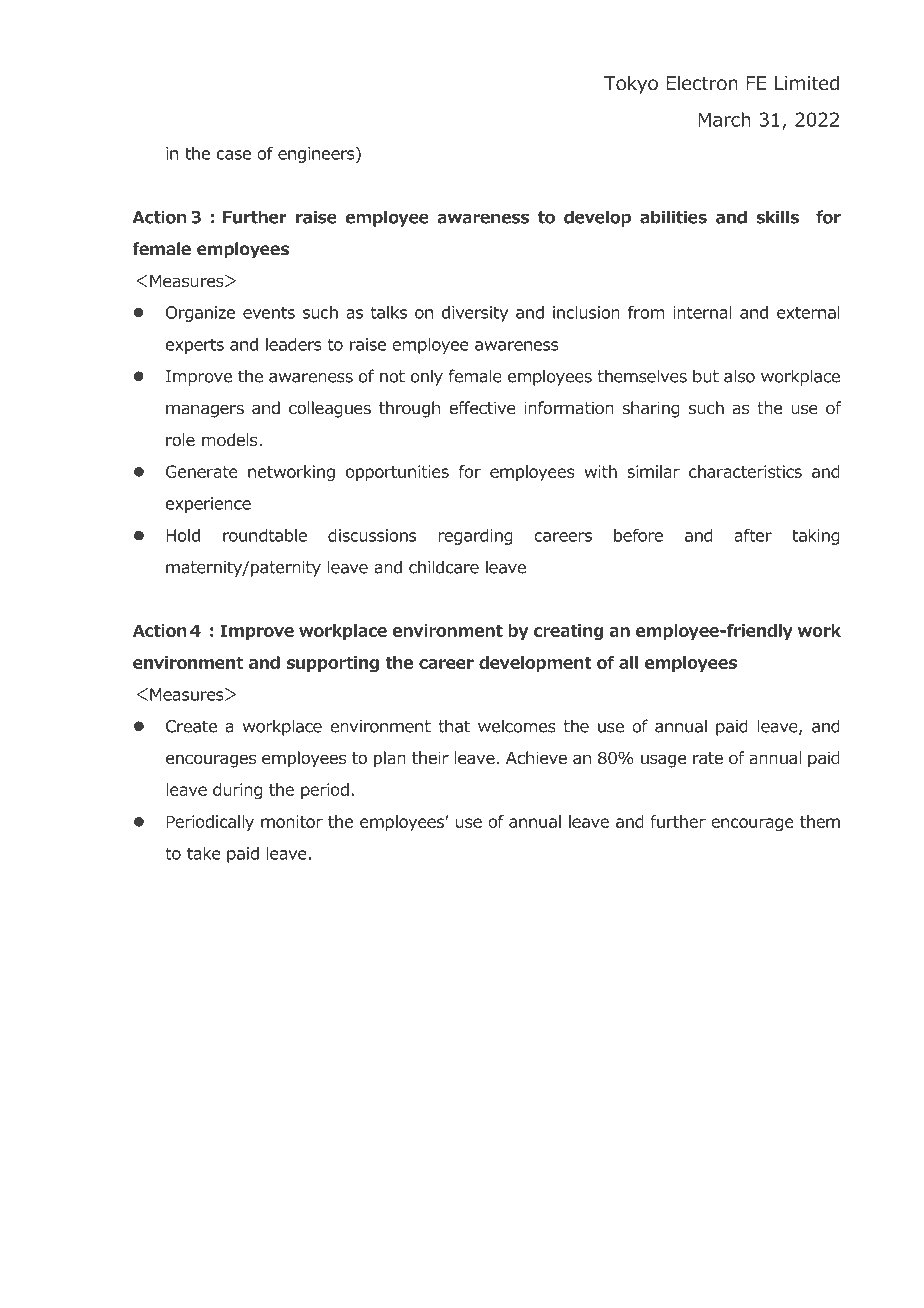 The height and width of the image is (1308, 924). Describe the element at coordinates (536, 757) in the image. I see `Achieve` at that location.
